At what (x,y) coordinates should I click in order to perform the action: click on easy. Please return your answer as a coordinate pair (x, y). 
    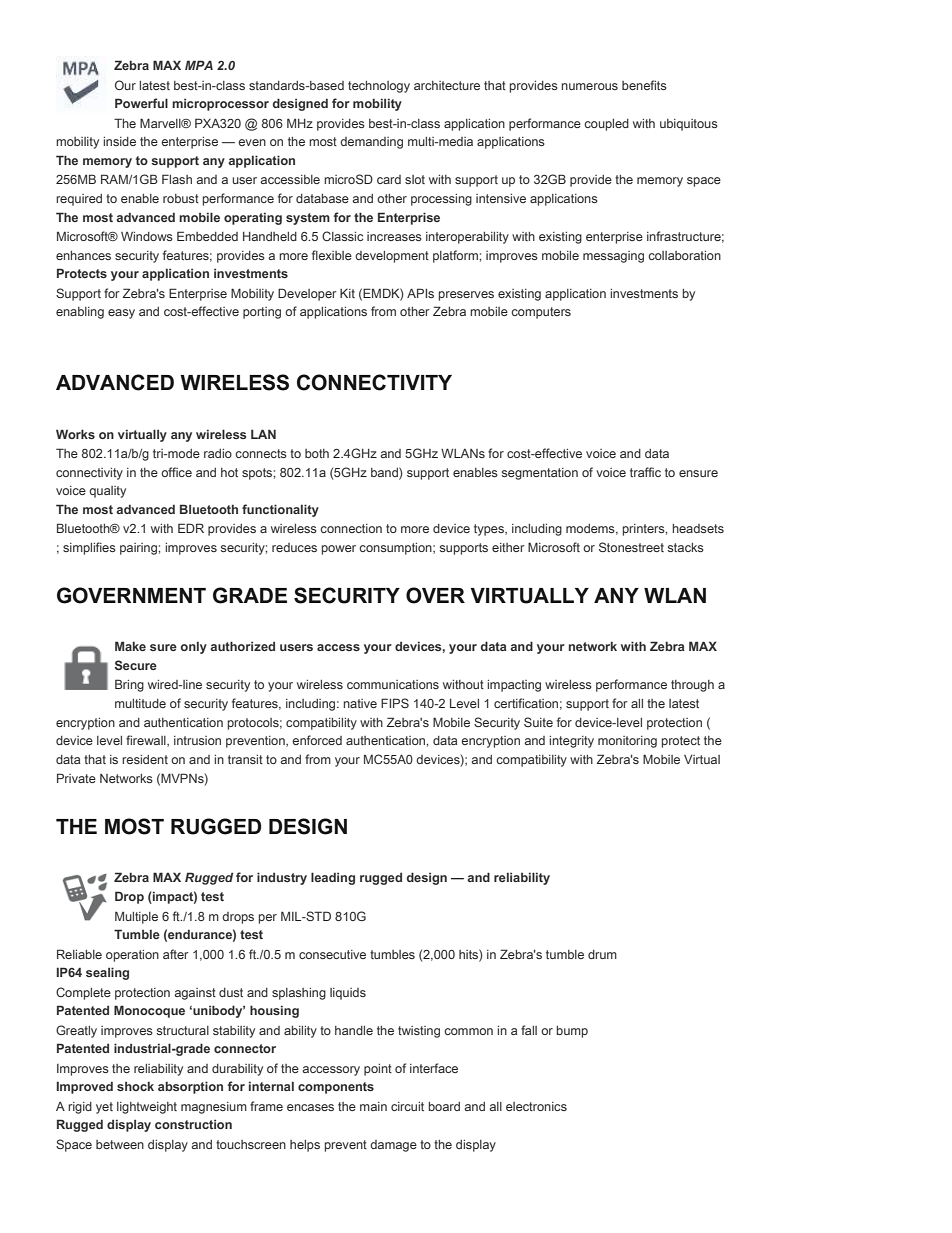
    Looking at the image, I should click on (121, 314).
